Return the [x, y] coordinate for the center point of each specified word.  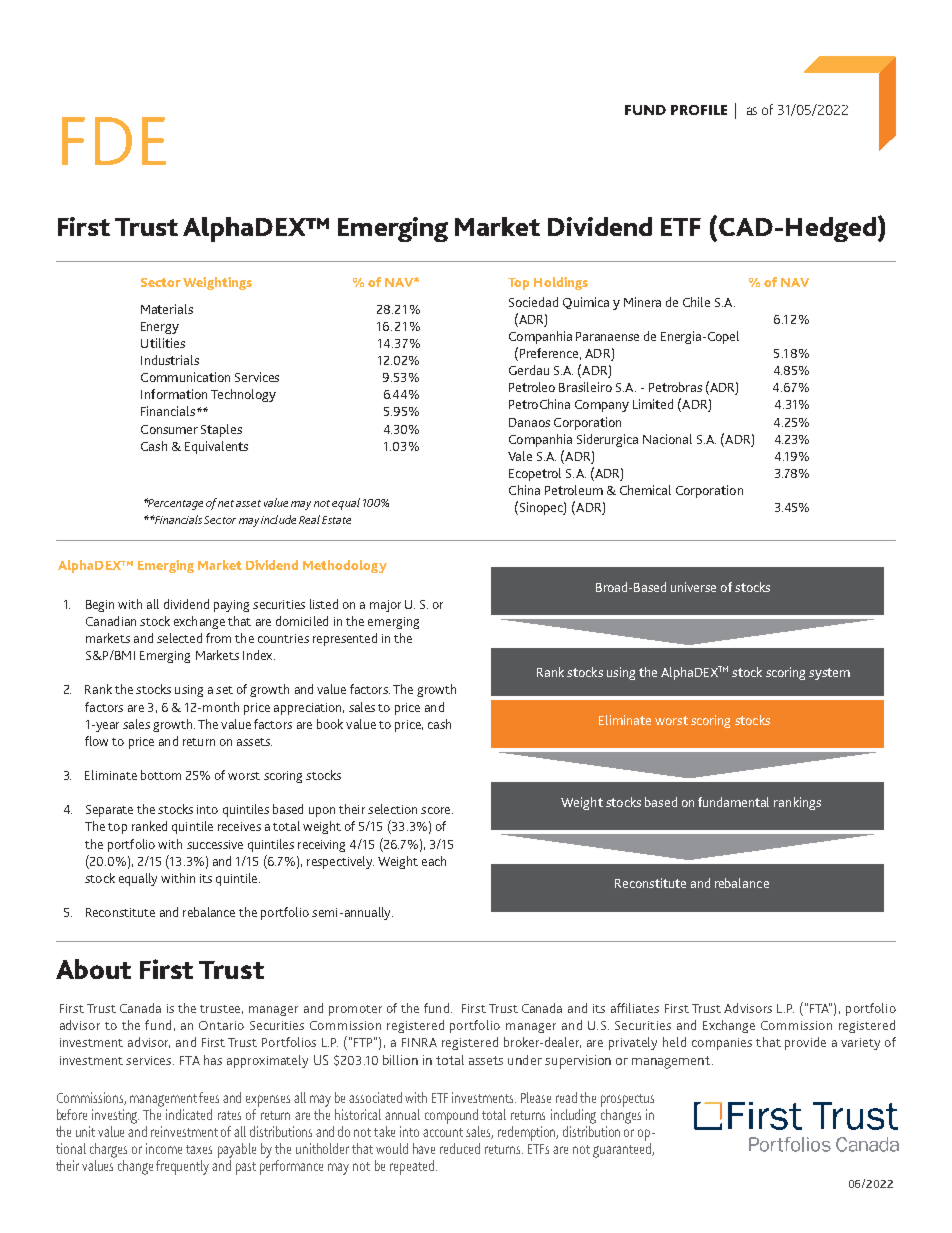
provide [805, 1043]
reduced [460, 1148]
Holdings [561, 283]
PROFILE [699, 110]
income [164, 1148]
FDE [114, 141]
